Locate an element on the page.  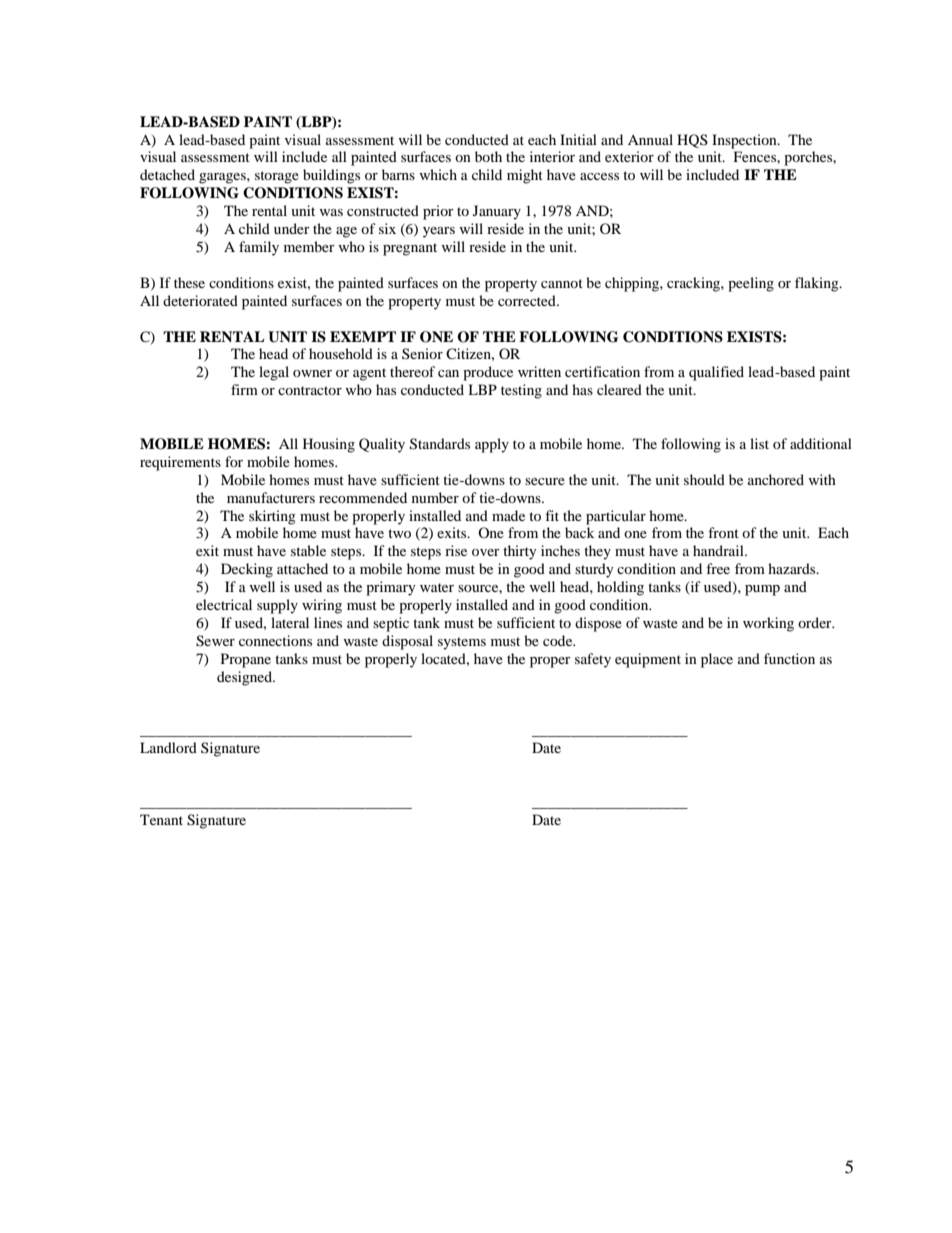
produce is located at coordinates (488, 373).
